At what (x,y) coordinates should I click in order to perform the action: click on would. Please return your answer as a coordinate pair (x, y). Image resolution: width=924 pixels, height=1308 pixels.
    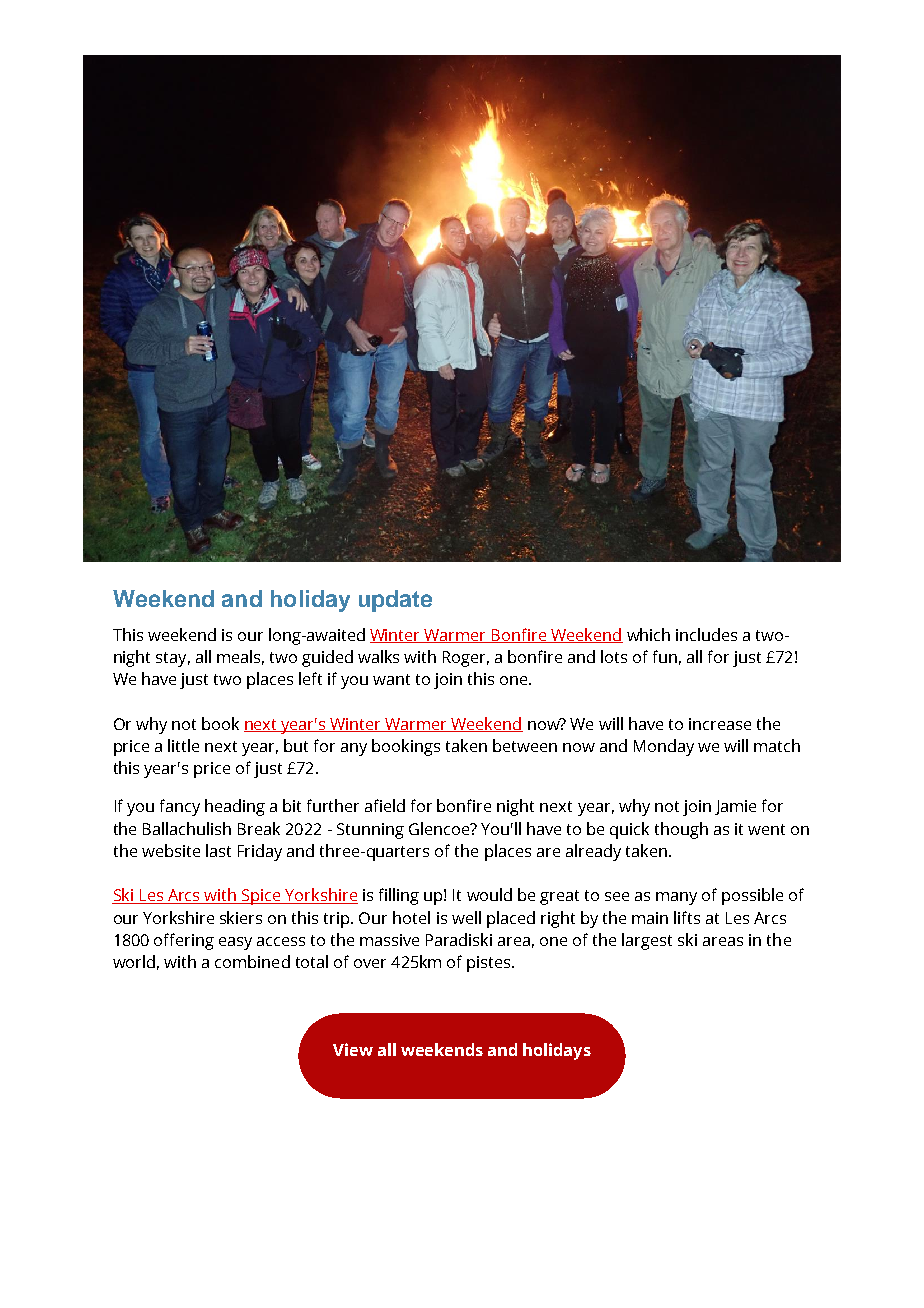
    Looking at the image, I should click on (489, 894).
